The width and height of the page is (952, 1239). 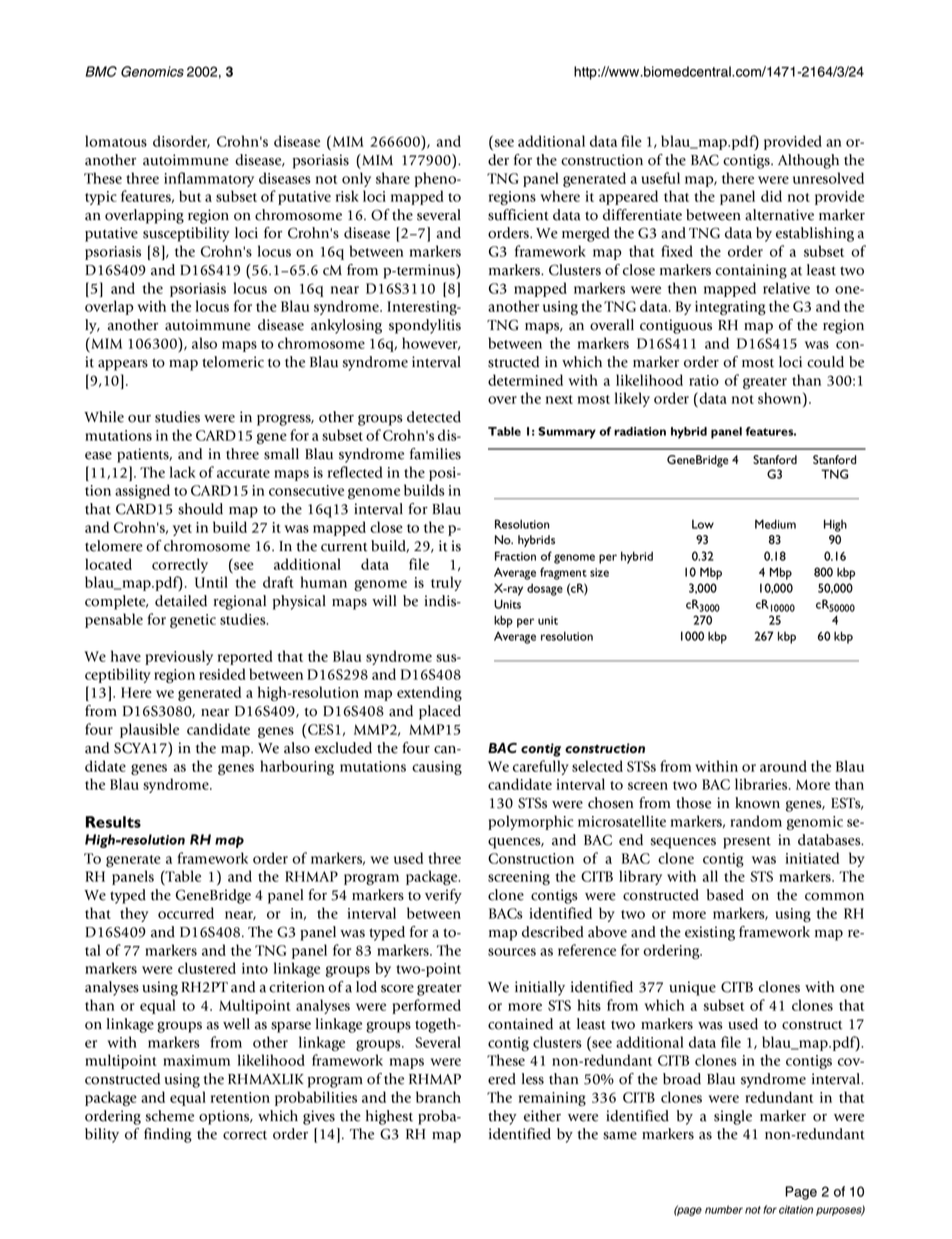 What do you see at coordinates (756, 821) in the page?
I see `random` at bounding box center [756, 821].
